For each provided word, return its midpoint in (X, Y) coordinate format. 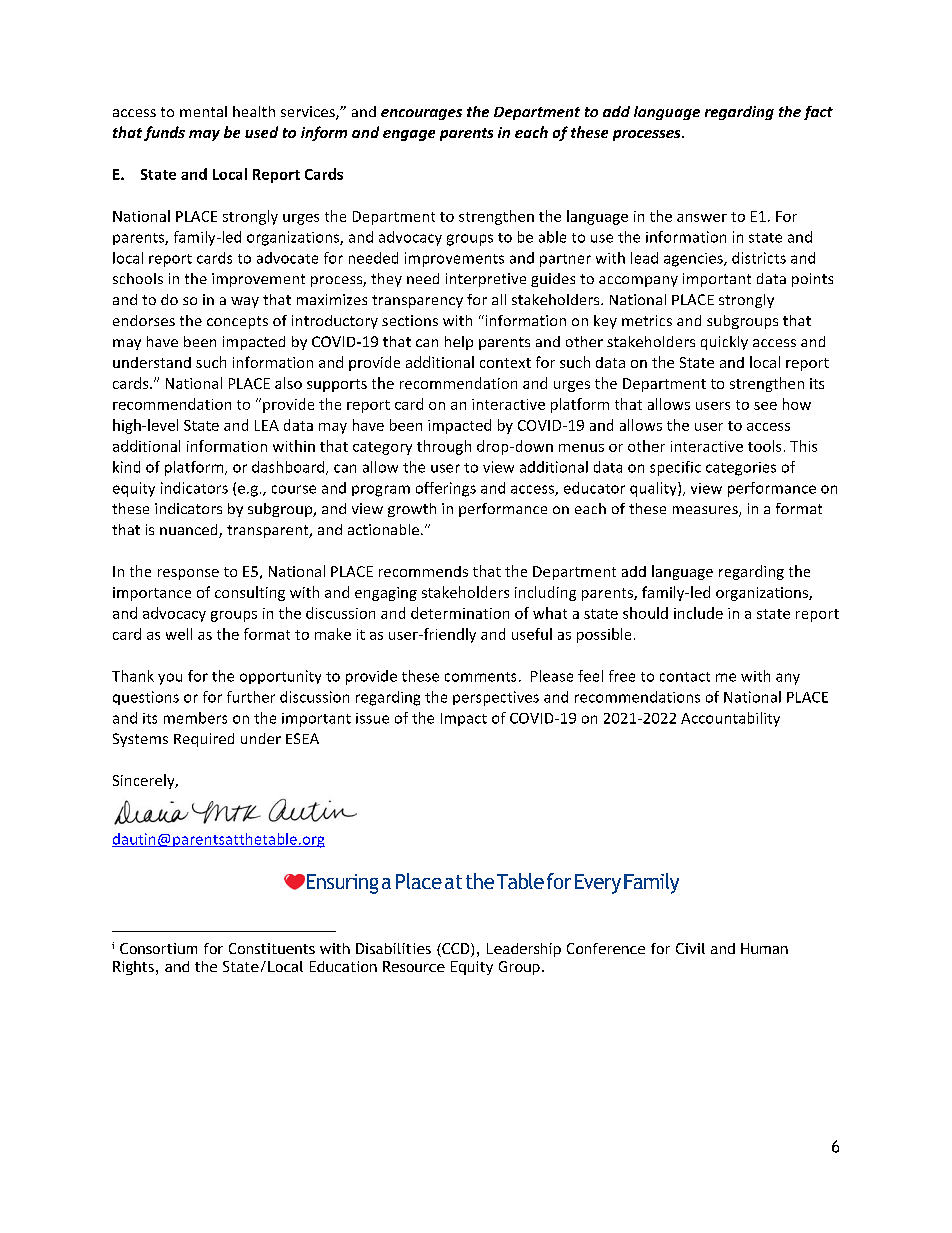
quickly (724, 343)
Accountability (730, 719)
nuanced (190, 531)
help (459, 343)
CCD (456, 950)
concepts (237, 322)
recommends (423, 571)
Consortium (158, 948)
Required (204, 740)
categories (741, 469)
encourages (421, 114)
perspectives (496, 698)
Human (764, 948)
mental (203, 111)
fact (818, 113)
